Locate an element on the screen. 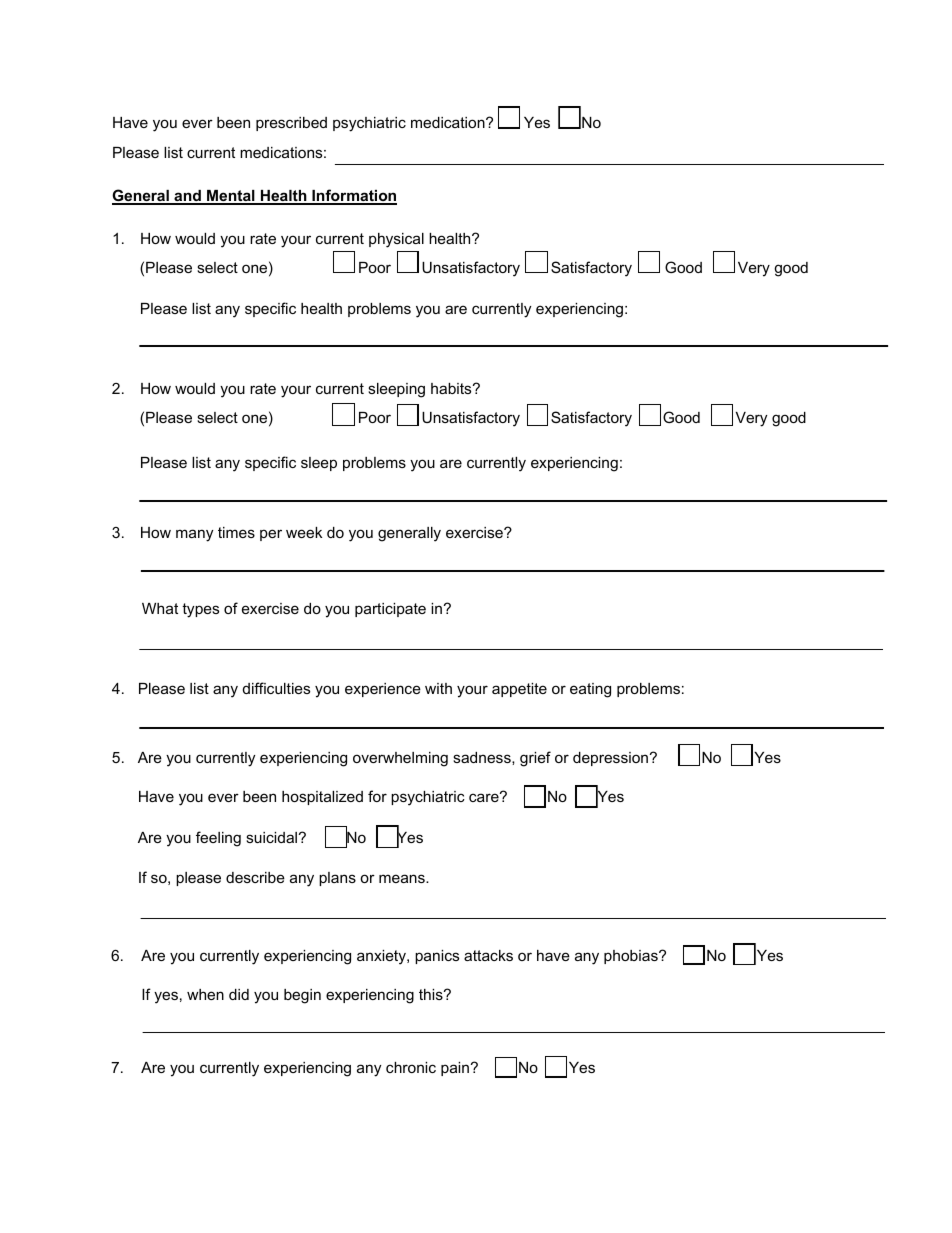 This screenshot has height=1233, width=952. types is located at coordinates (200, 610).
